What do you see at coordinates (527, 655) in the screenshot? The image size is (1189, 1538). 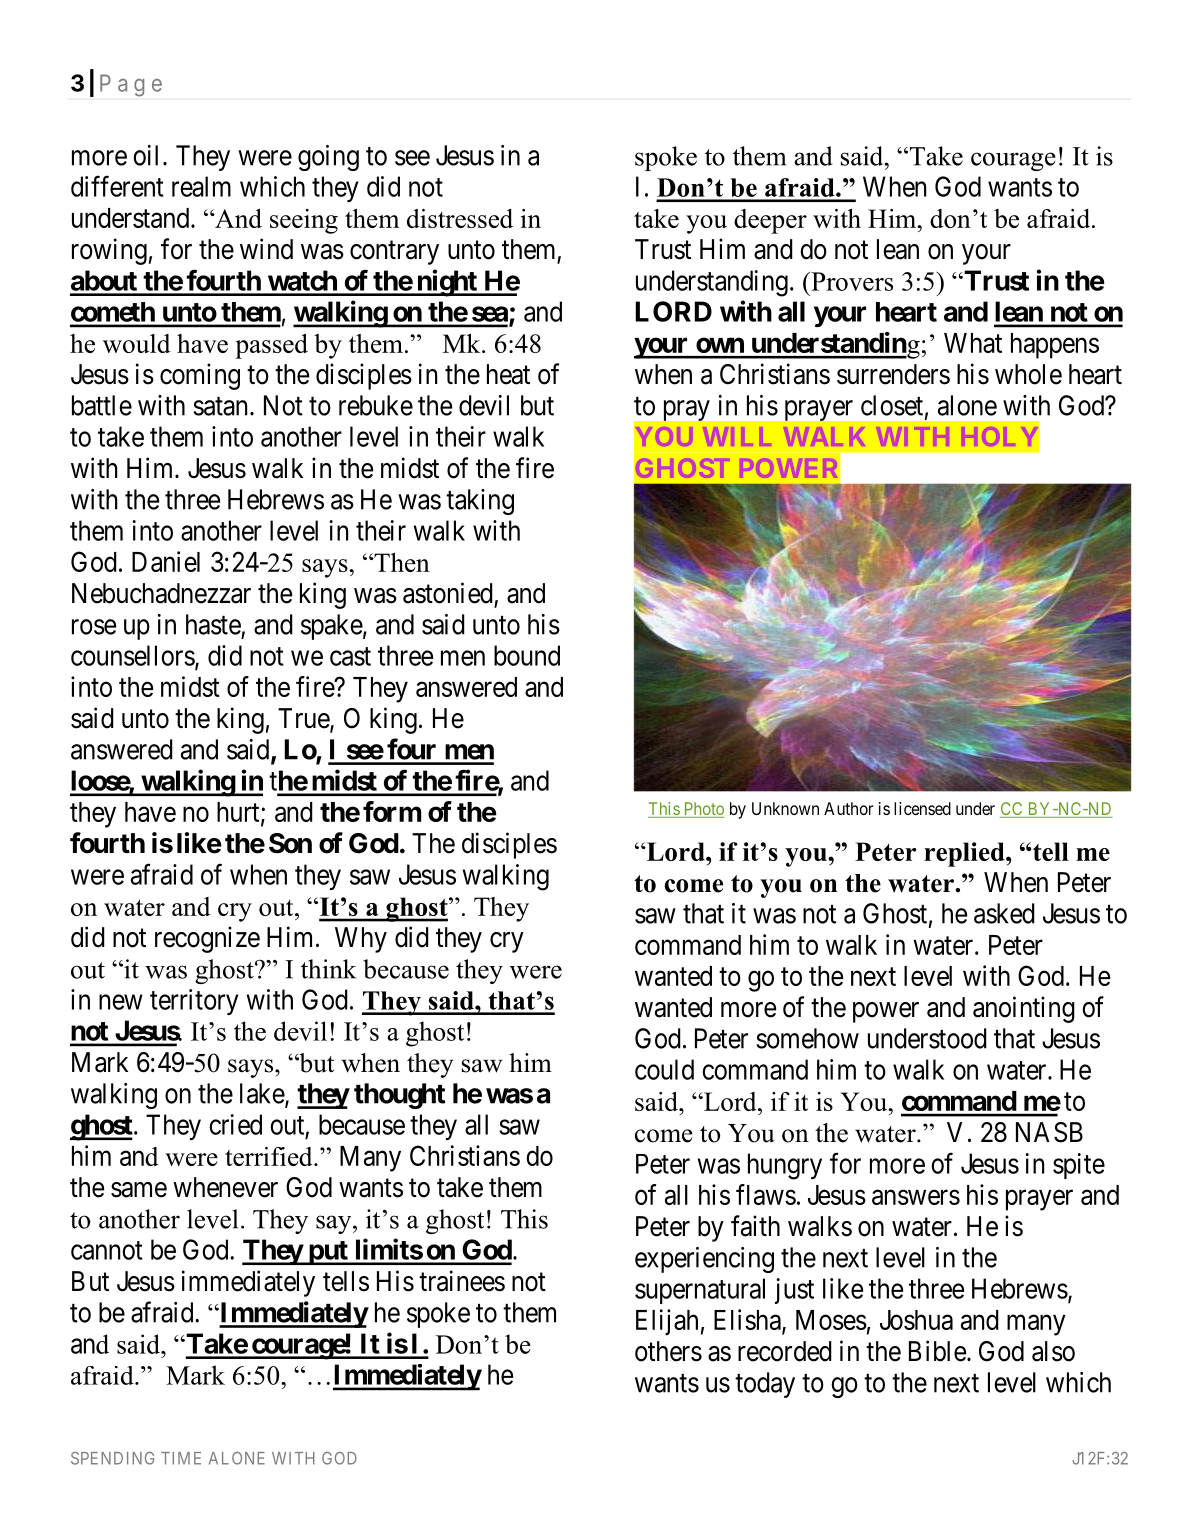 I see `bound` at bounding box center [527, 655].
